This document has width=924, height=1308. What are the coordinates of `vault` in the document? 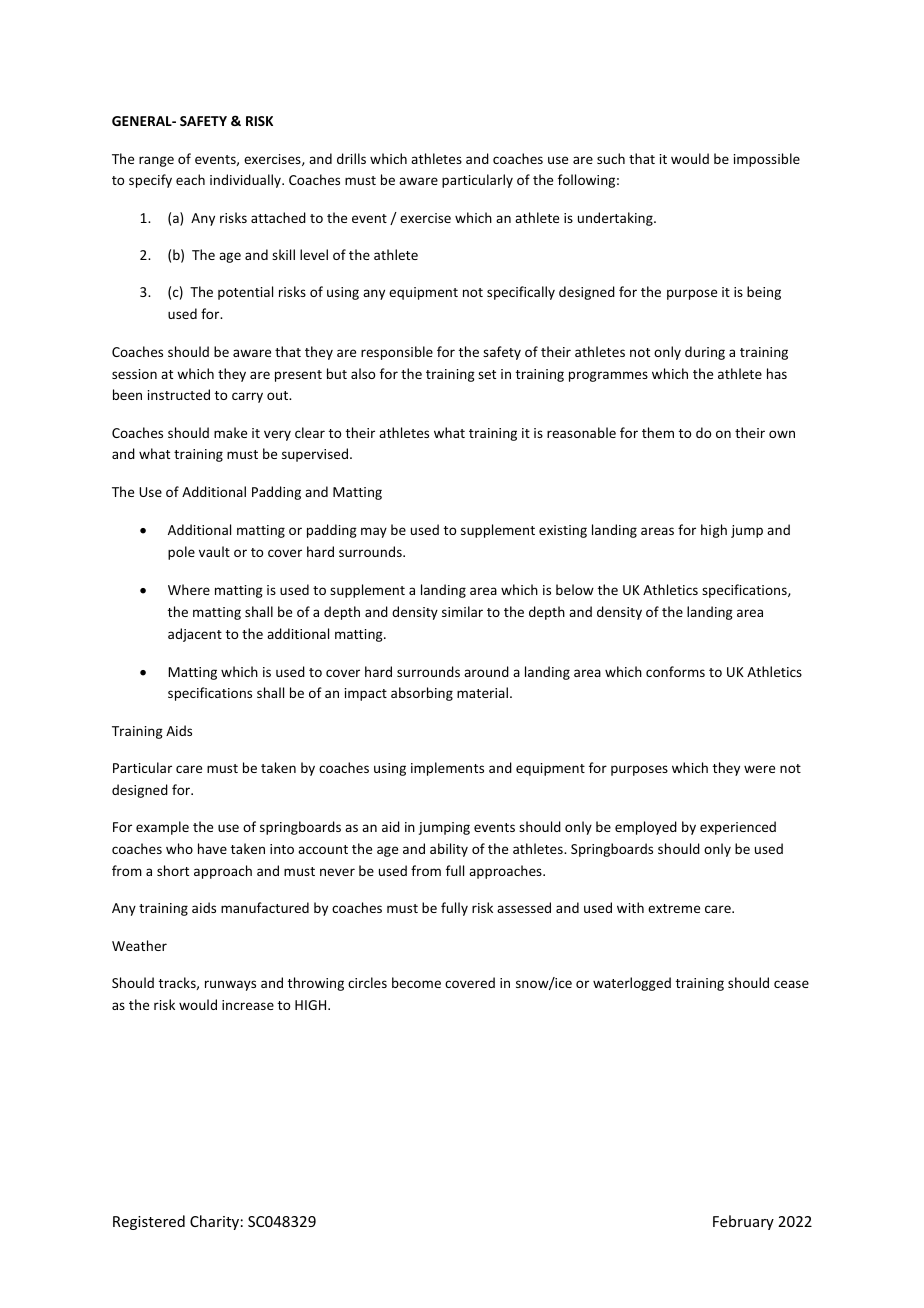 It's located at (214, 551).
